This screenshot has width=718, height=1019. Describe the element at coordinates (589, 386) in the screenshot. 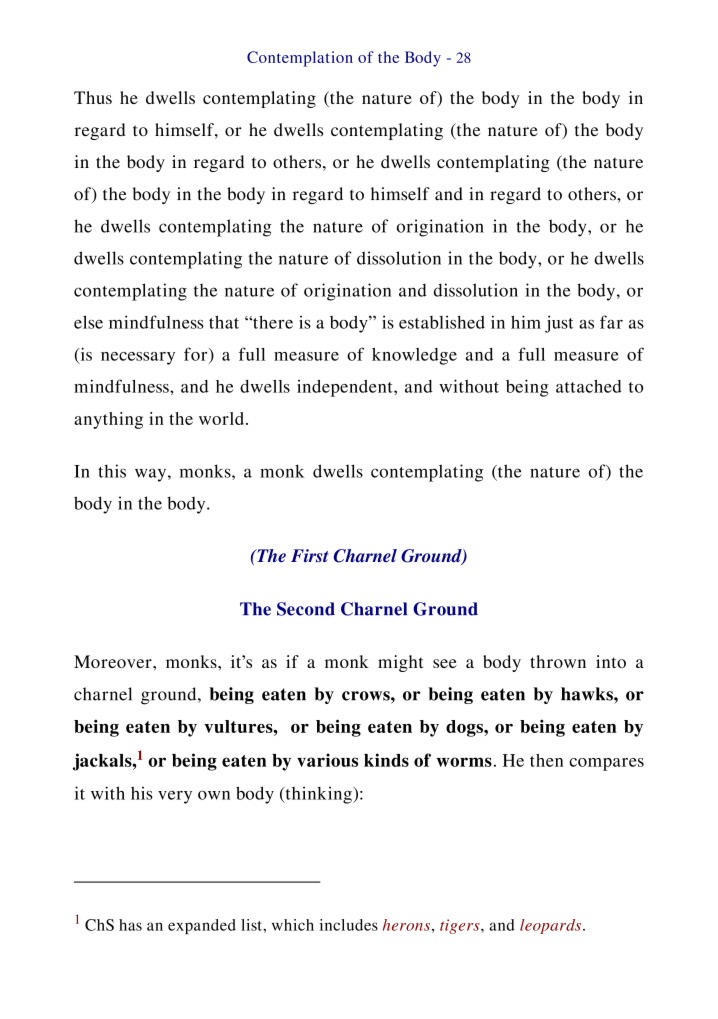

I see `attached` at that location.
